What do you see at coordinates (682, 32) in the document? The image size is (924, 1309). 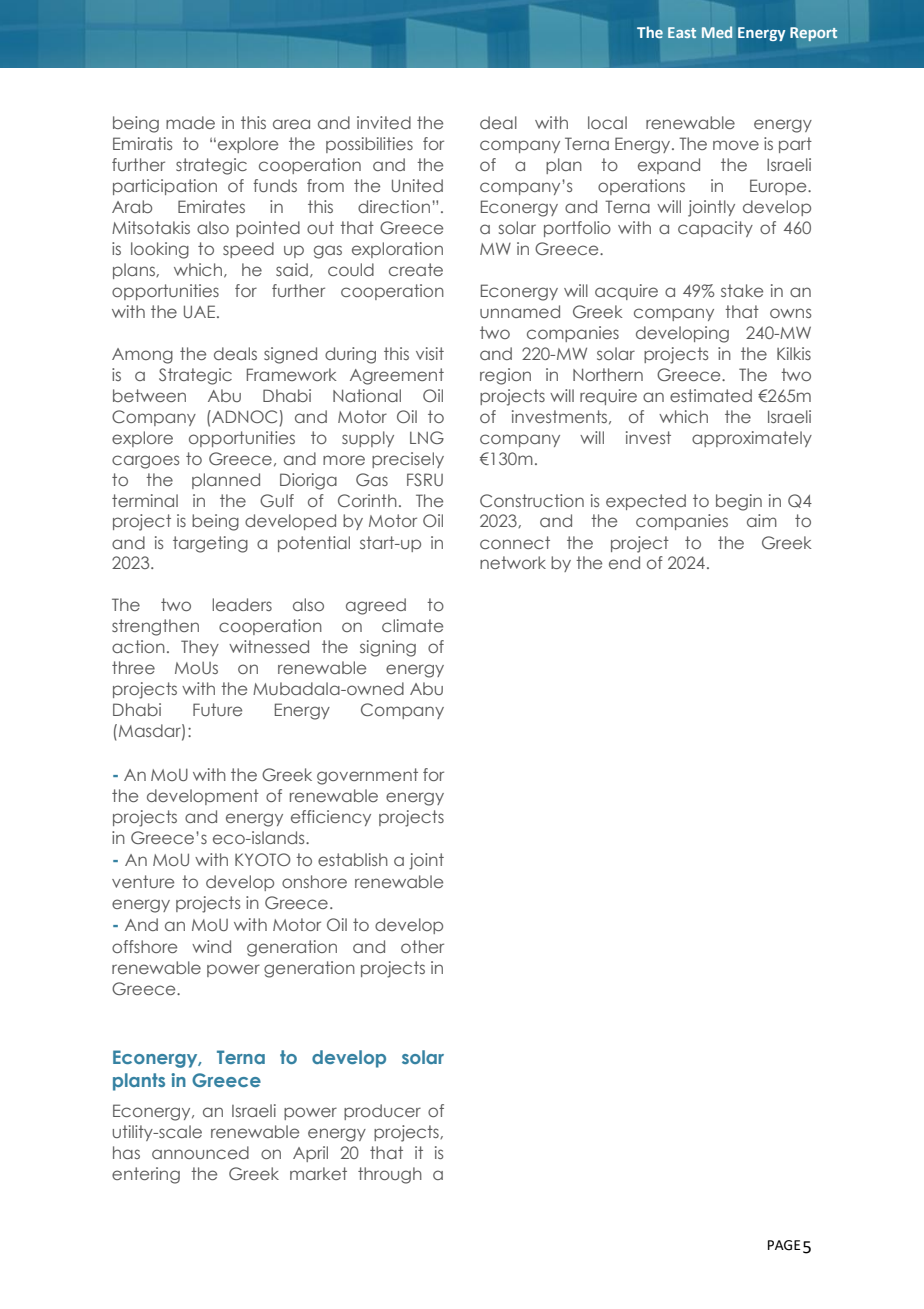 I see `East` at bounding box center [682, 32].
